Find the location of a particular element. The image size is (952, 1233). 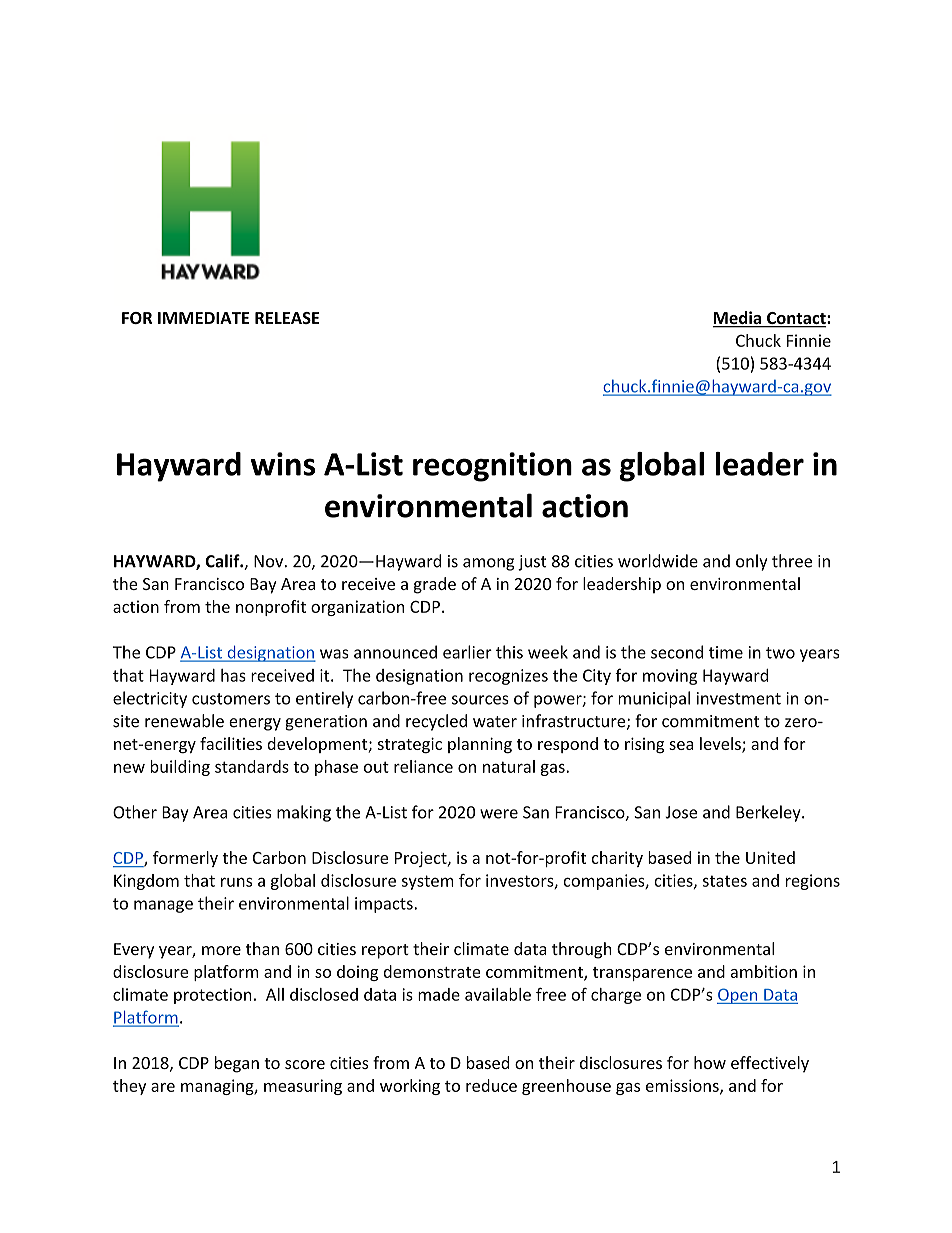

Contact is located at coordinates (796, 319).
